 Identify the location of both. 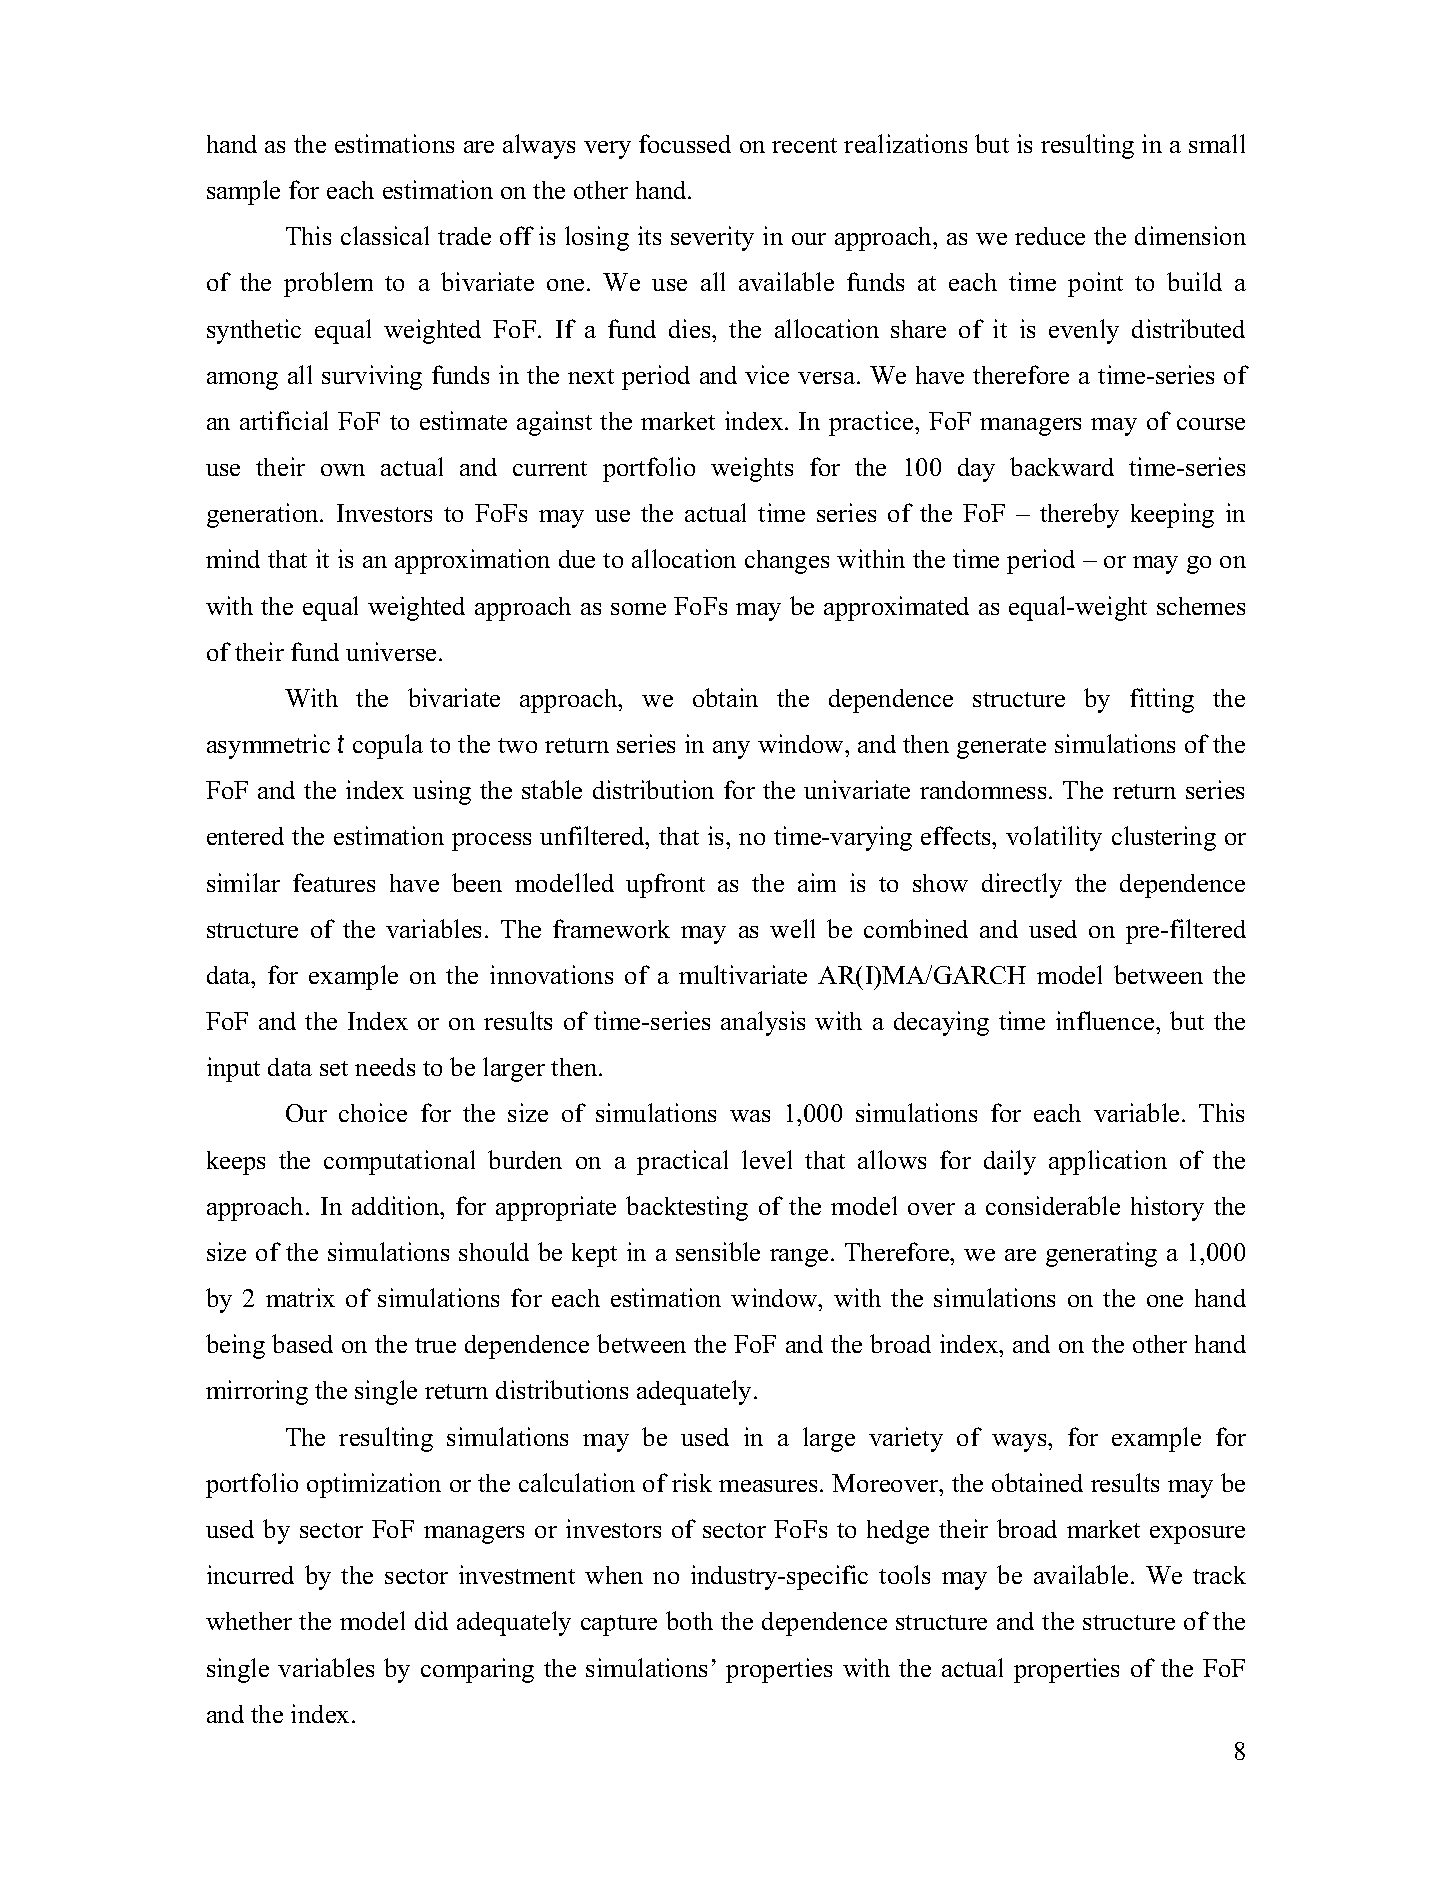
(689, 1620).
